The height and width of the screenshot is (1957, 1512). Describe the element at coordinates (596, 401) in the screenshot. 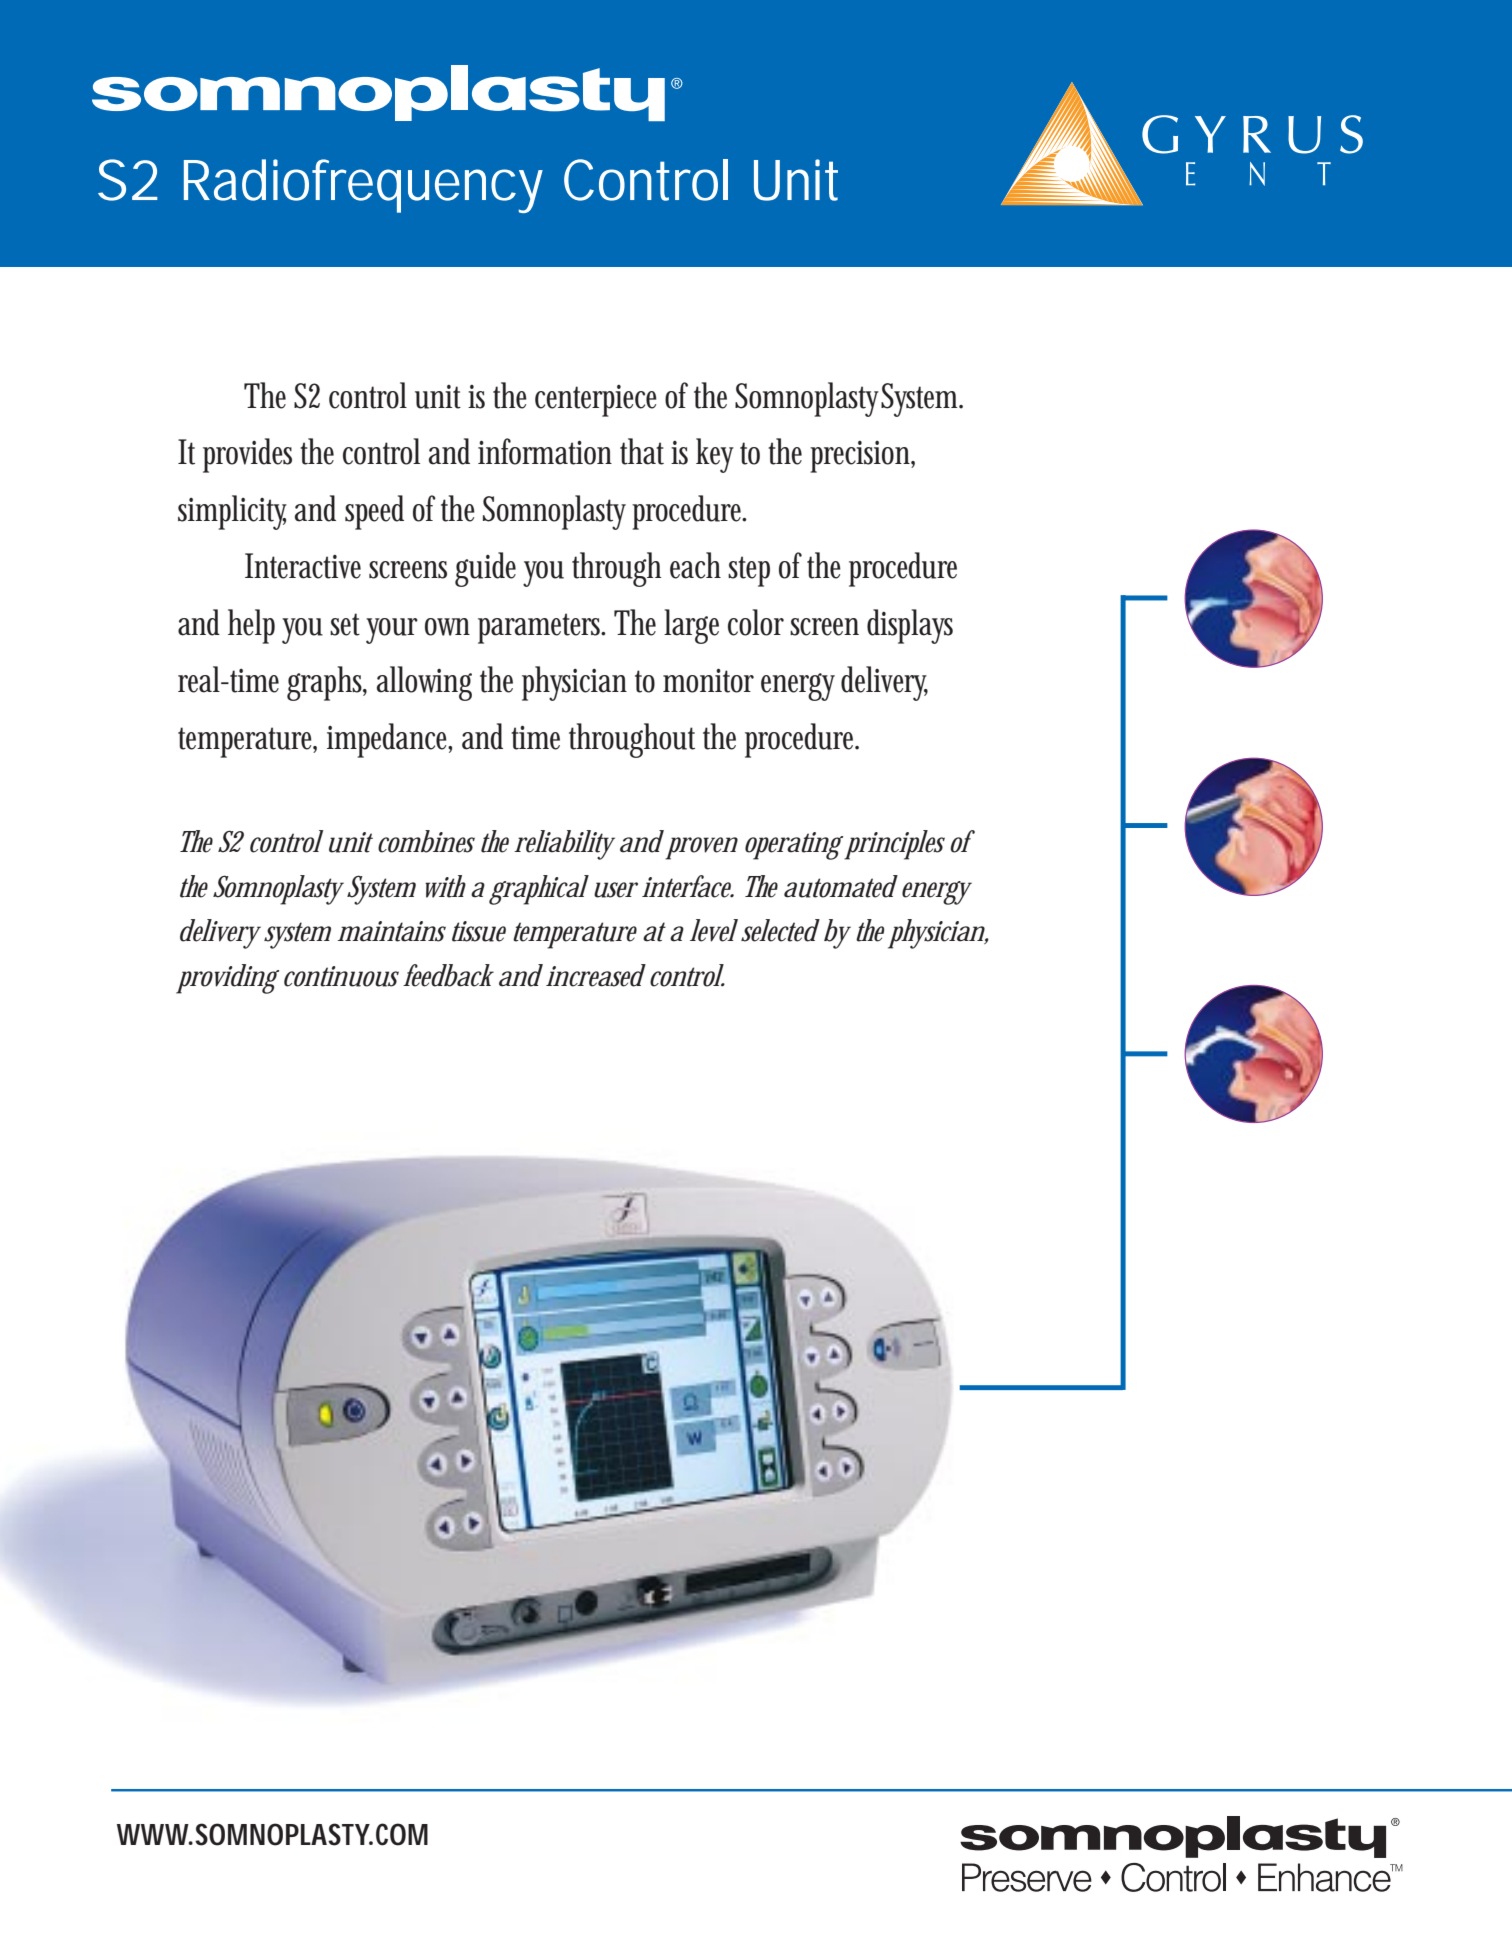

I see `centerpiece` at that location.
